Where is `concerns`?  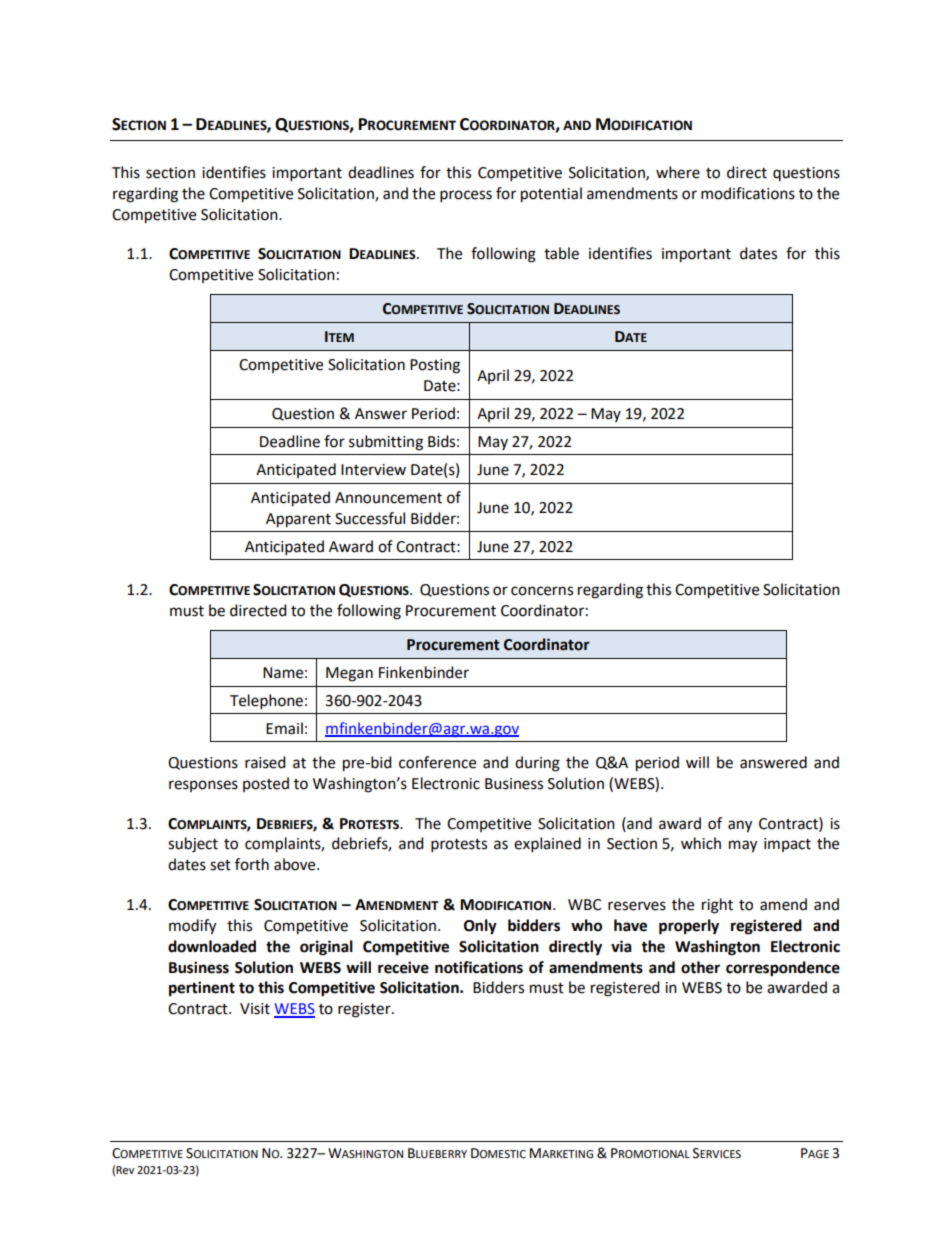
concerns is located at coordinates (542, 591).
